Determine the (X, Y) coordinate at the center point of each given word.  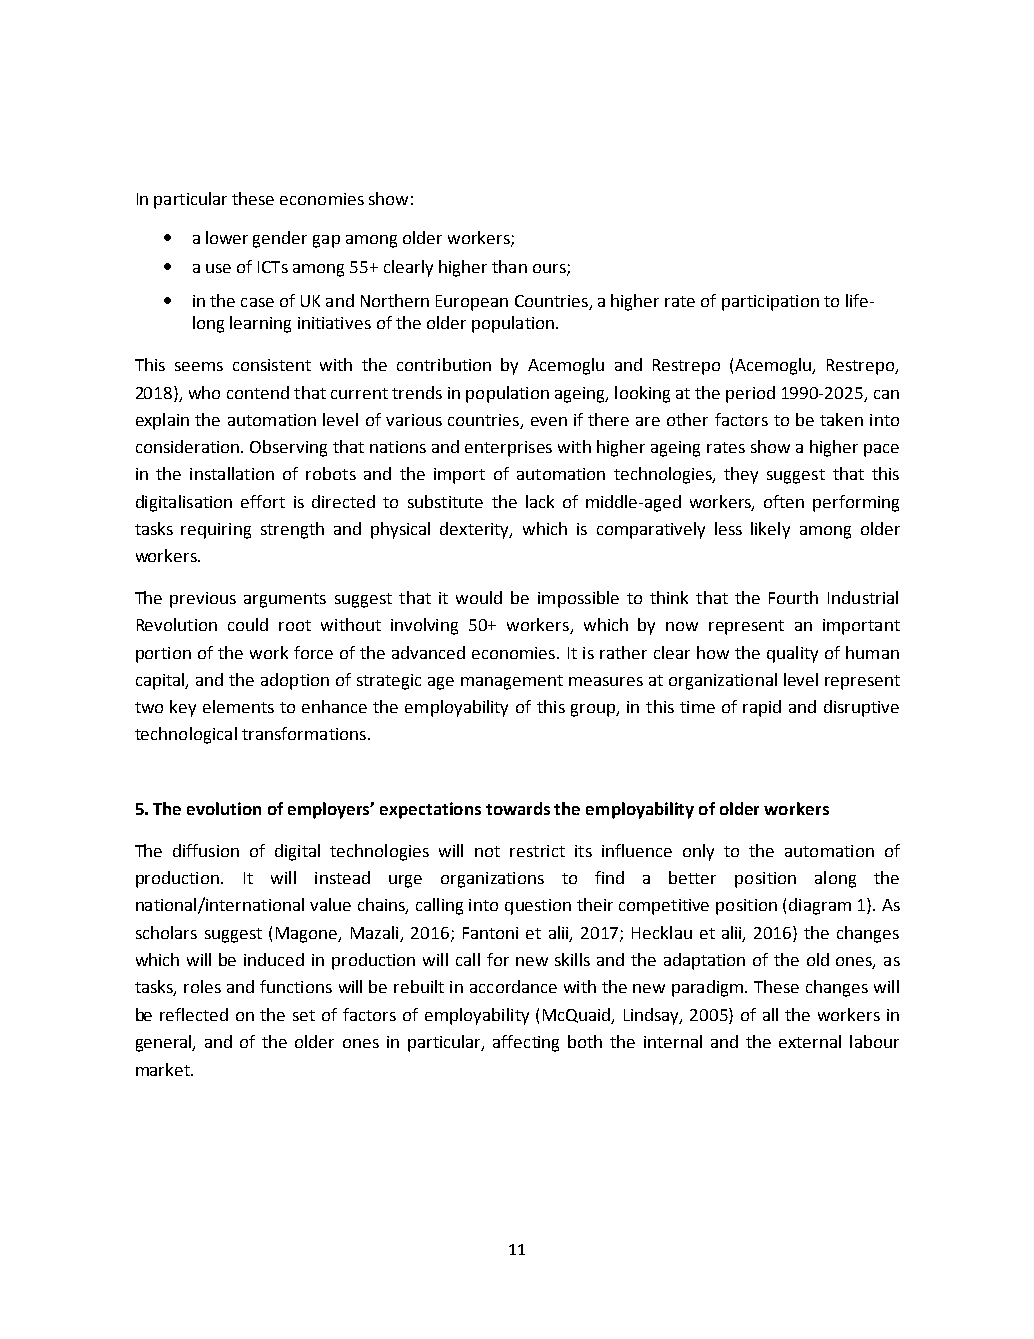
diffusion (206, 850)
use (218, 268)
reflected (194, 1014)
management (512, 682)
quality (792, 654)
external (810, 1041)
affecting (526, 1043)
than (509, 266)
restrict (537, 851)
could (248, 624)
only (698, 852)
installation (232, 473)
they (741, 475)
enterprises (508, 449)
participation (770, 303)
